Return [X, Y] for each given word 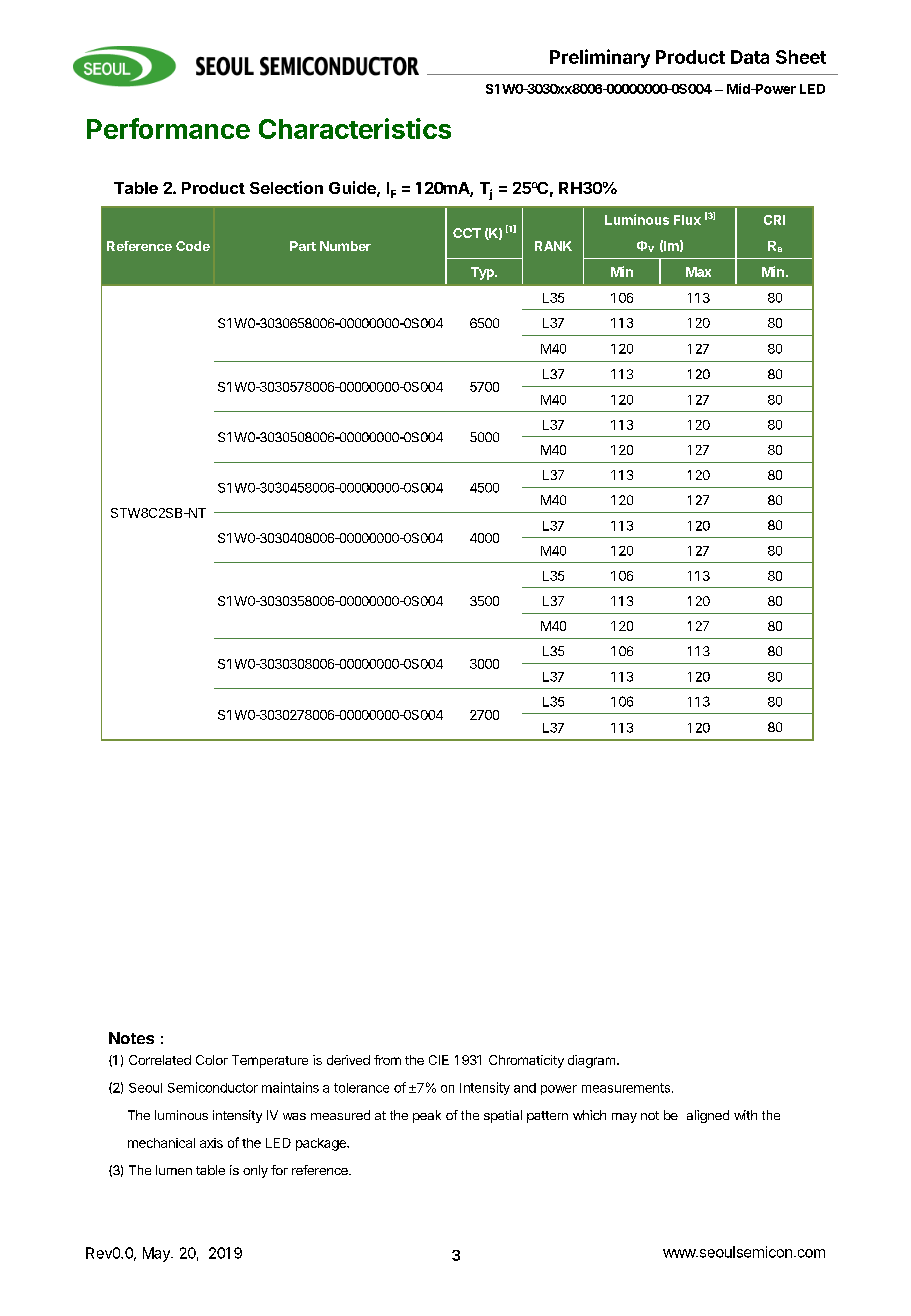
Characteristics [355, 128]
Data [750, 57]
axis [211, 1143]
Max [698, 272]
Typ [483, 273]
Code [193, 246]
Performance [168, 128]
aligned [708, 1116]
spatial [503, 1116]
